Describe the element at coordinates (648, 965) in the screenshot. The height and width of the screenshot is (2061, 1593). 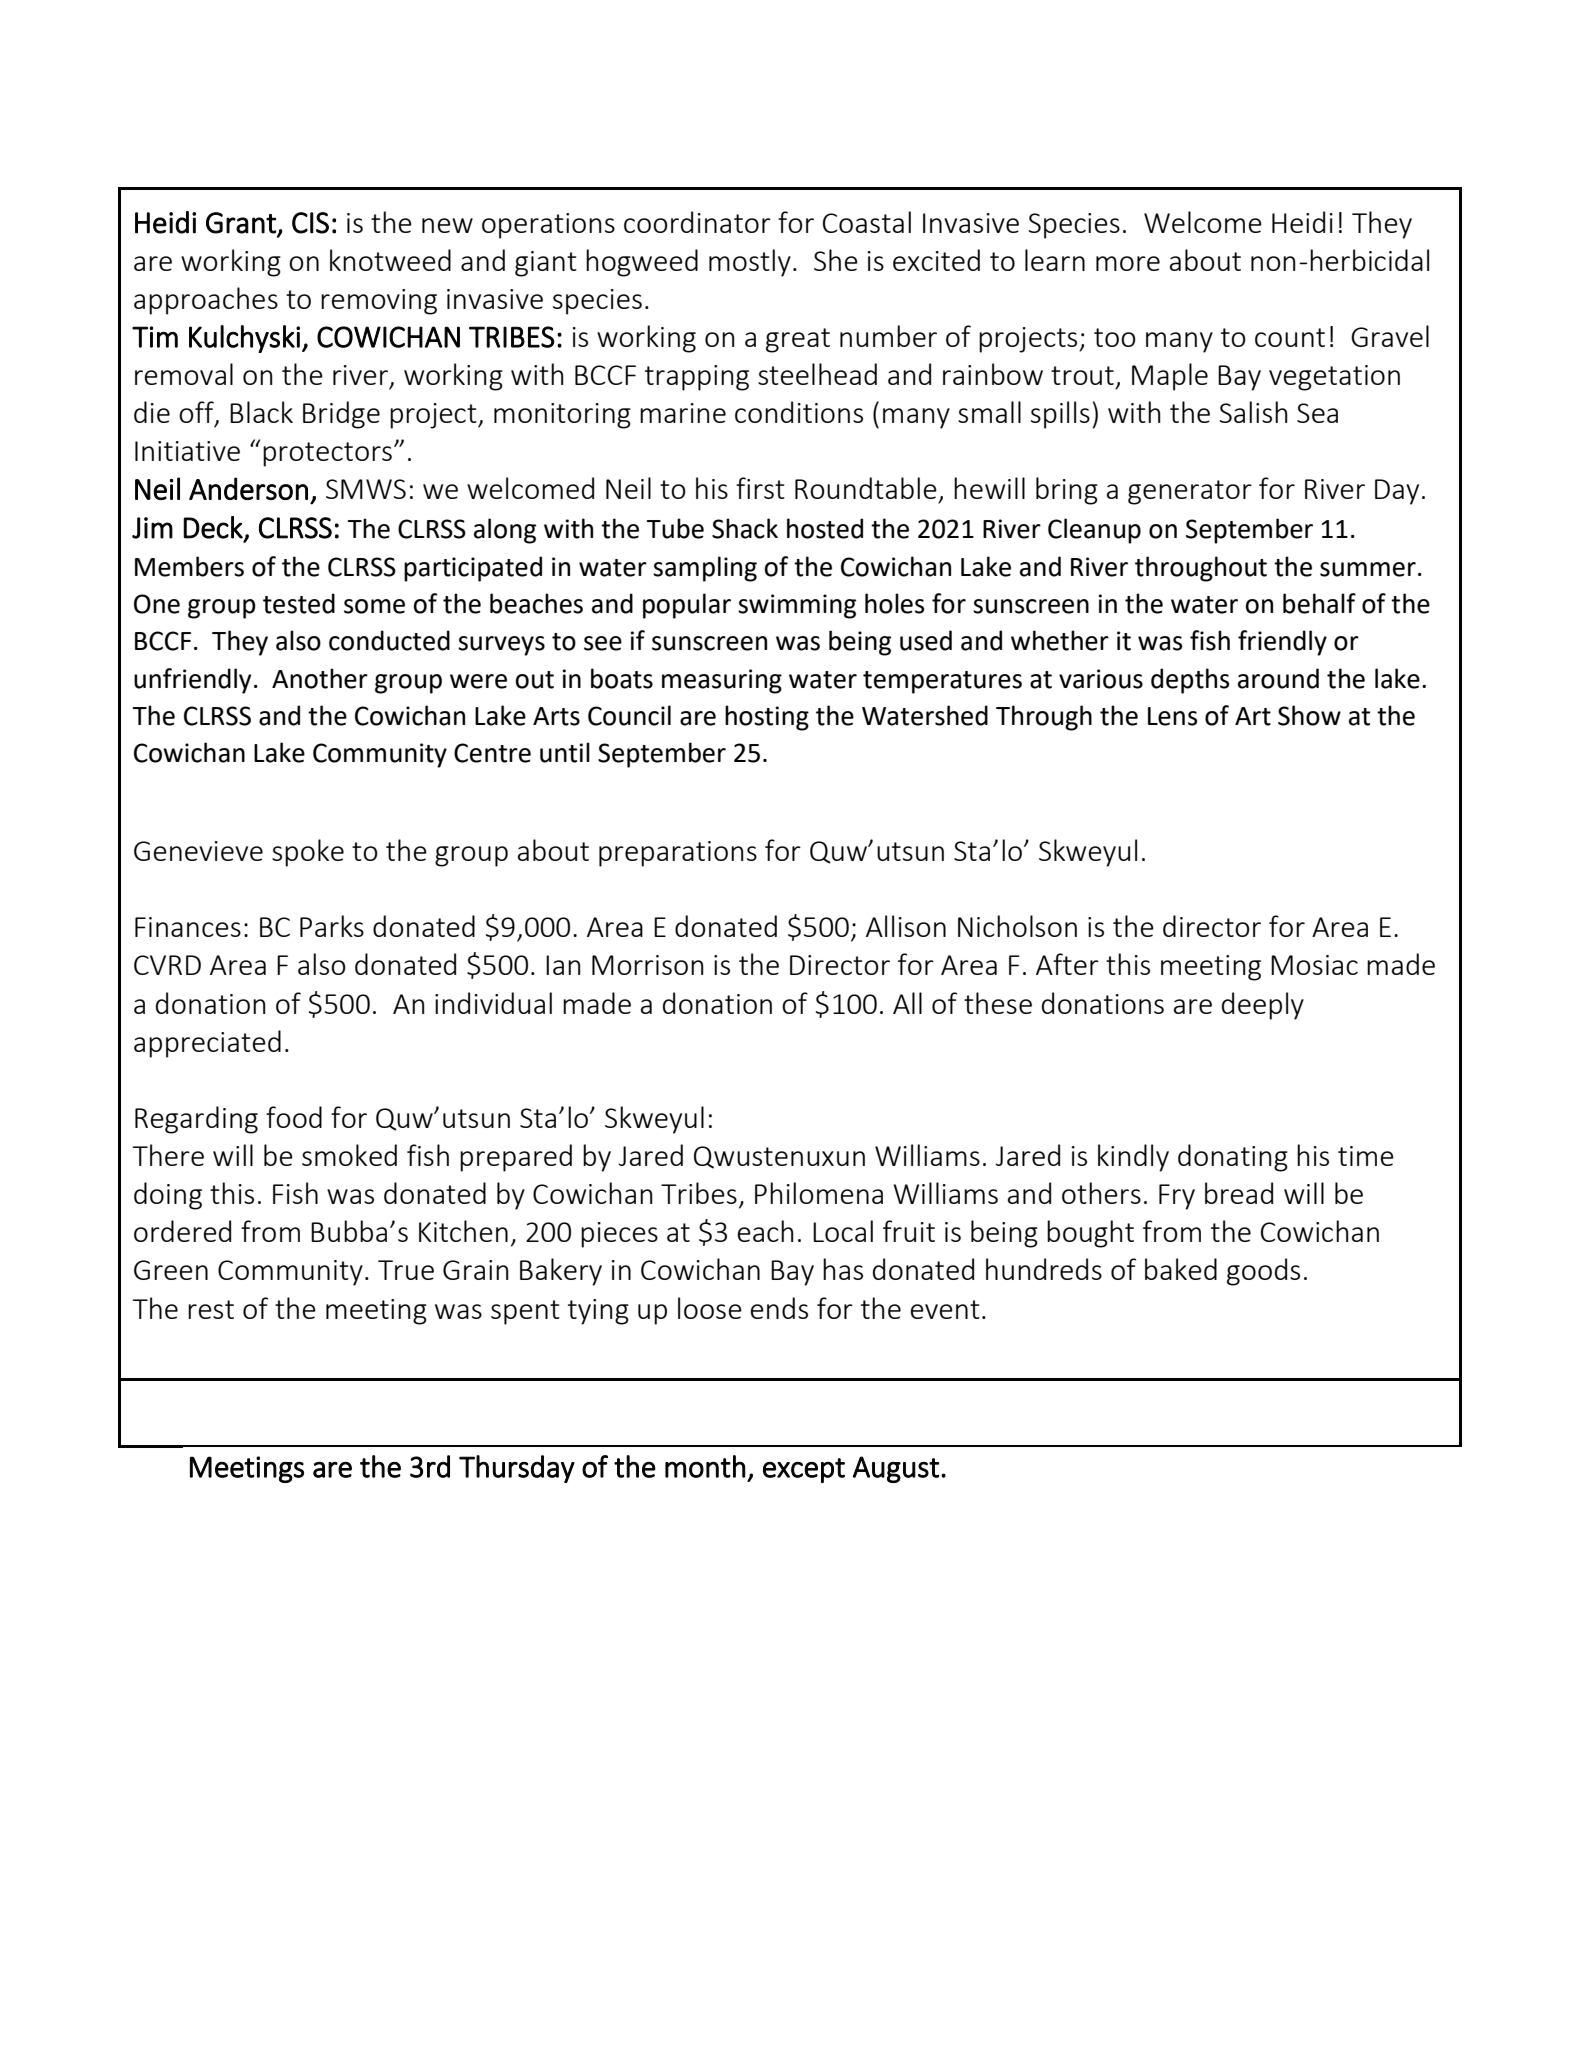
I see `Morrison` at that location.
